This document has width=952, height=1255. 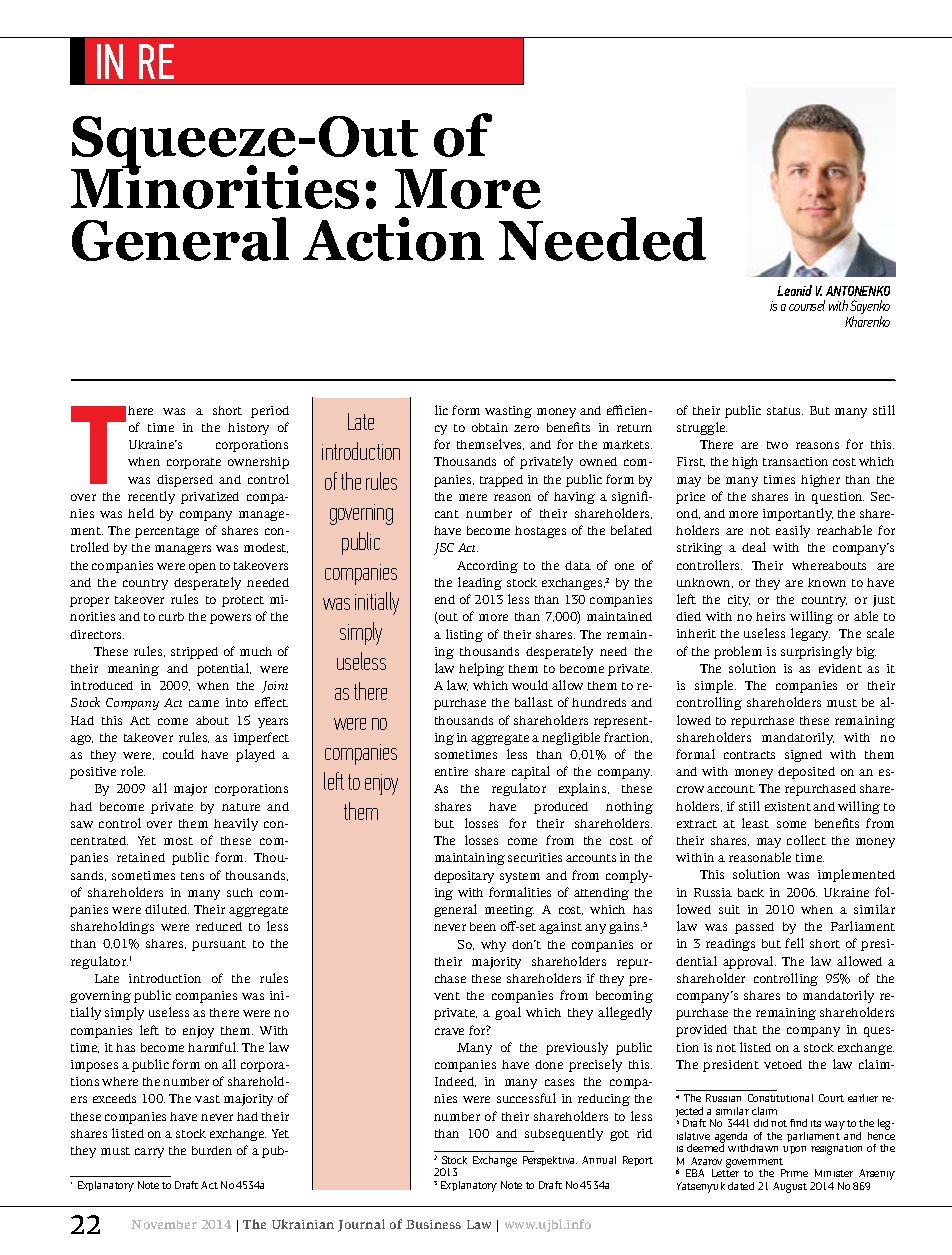 What do you see at coordinates (803, 756) in the document?
I see `signed` at bounding box center [803, 756].
